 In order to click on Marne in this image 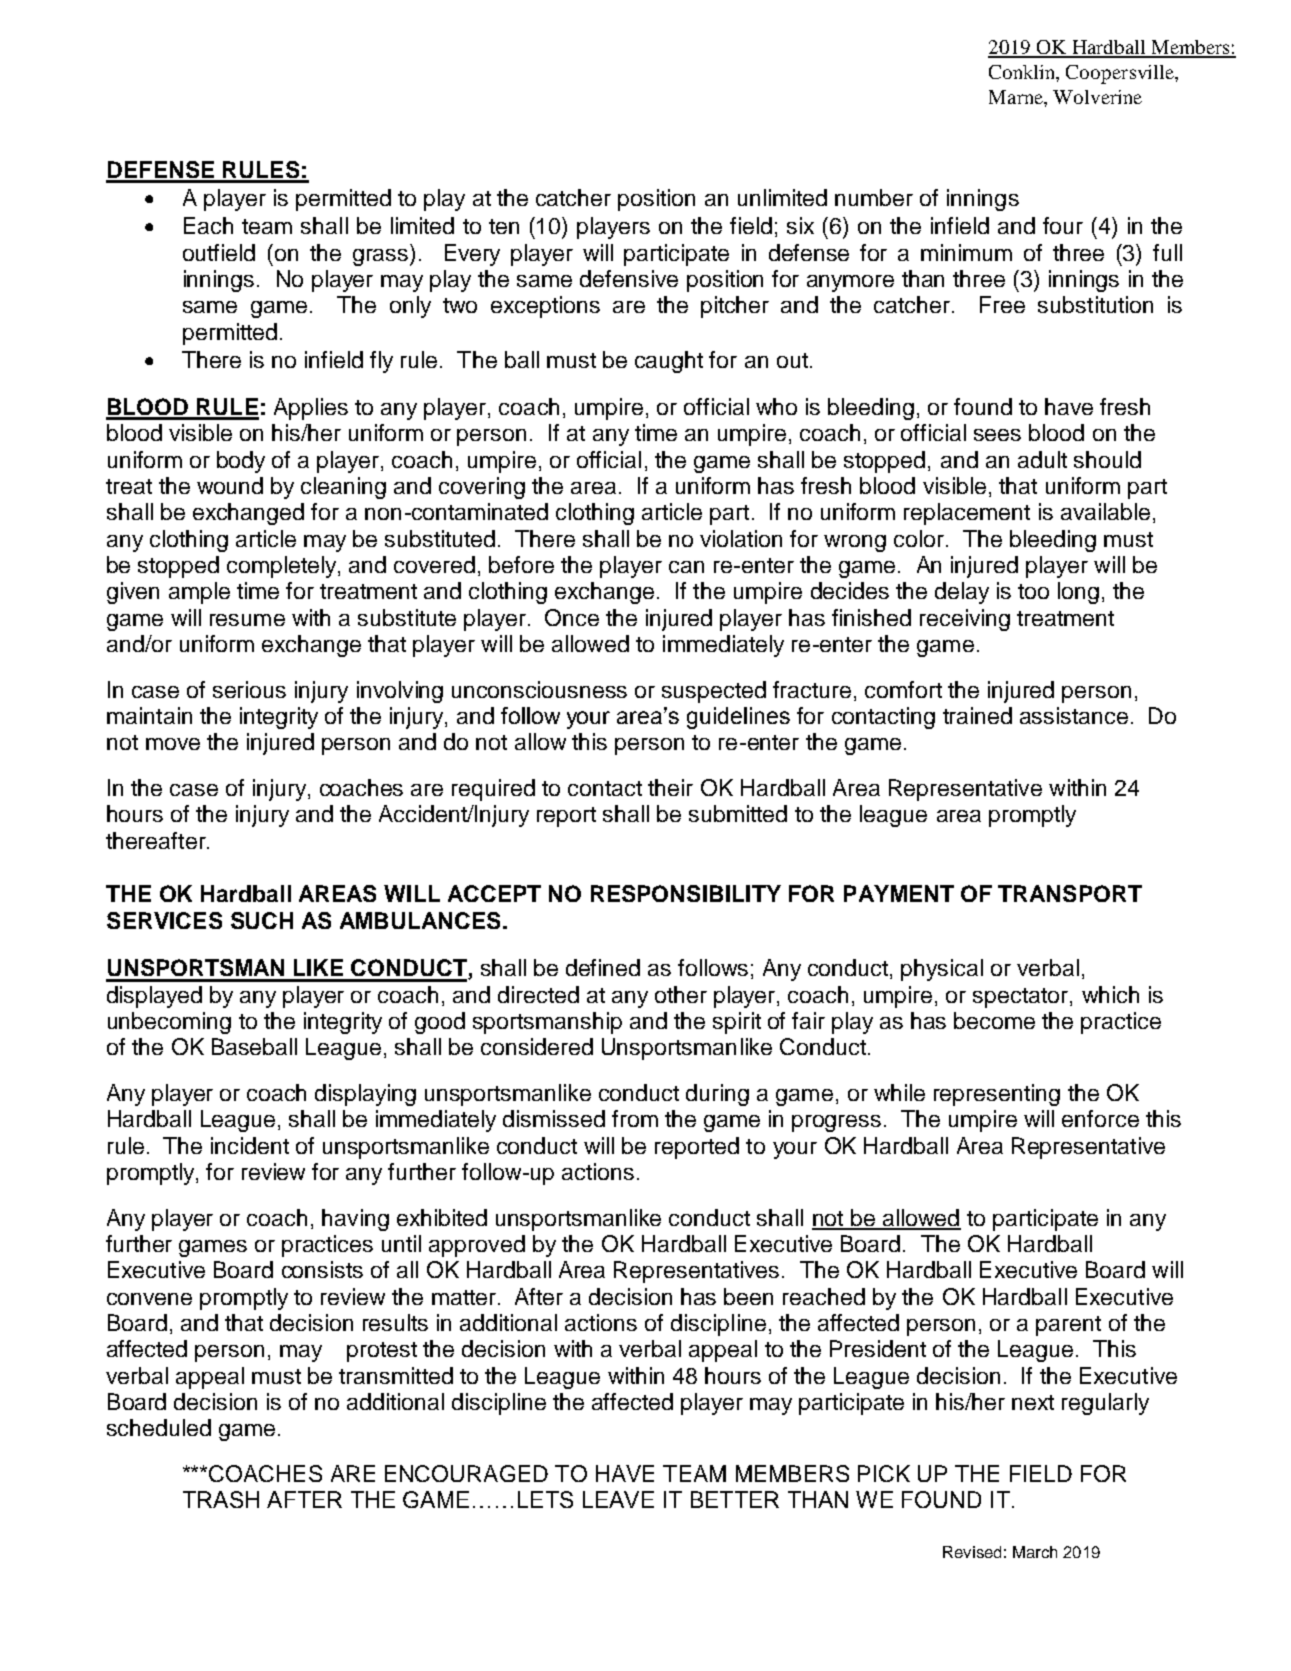, I will do `click(1017, 97)`.
